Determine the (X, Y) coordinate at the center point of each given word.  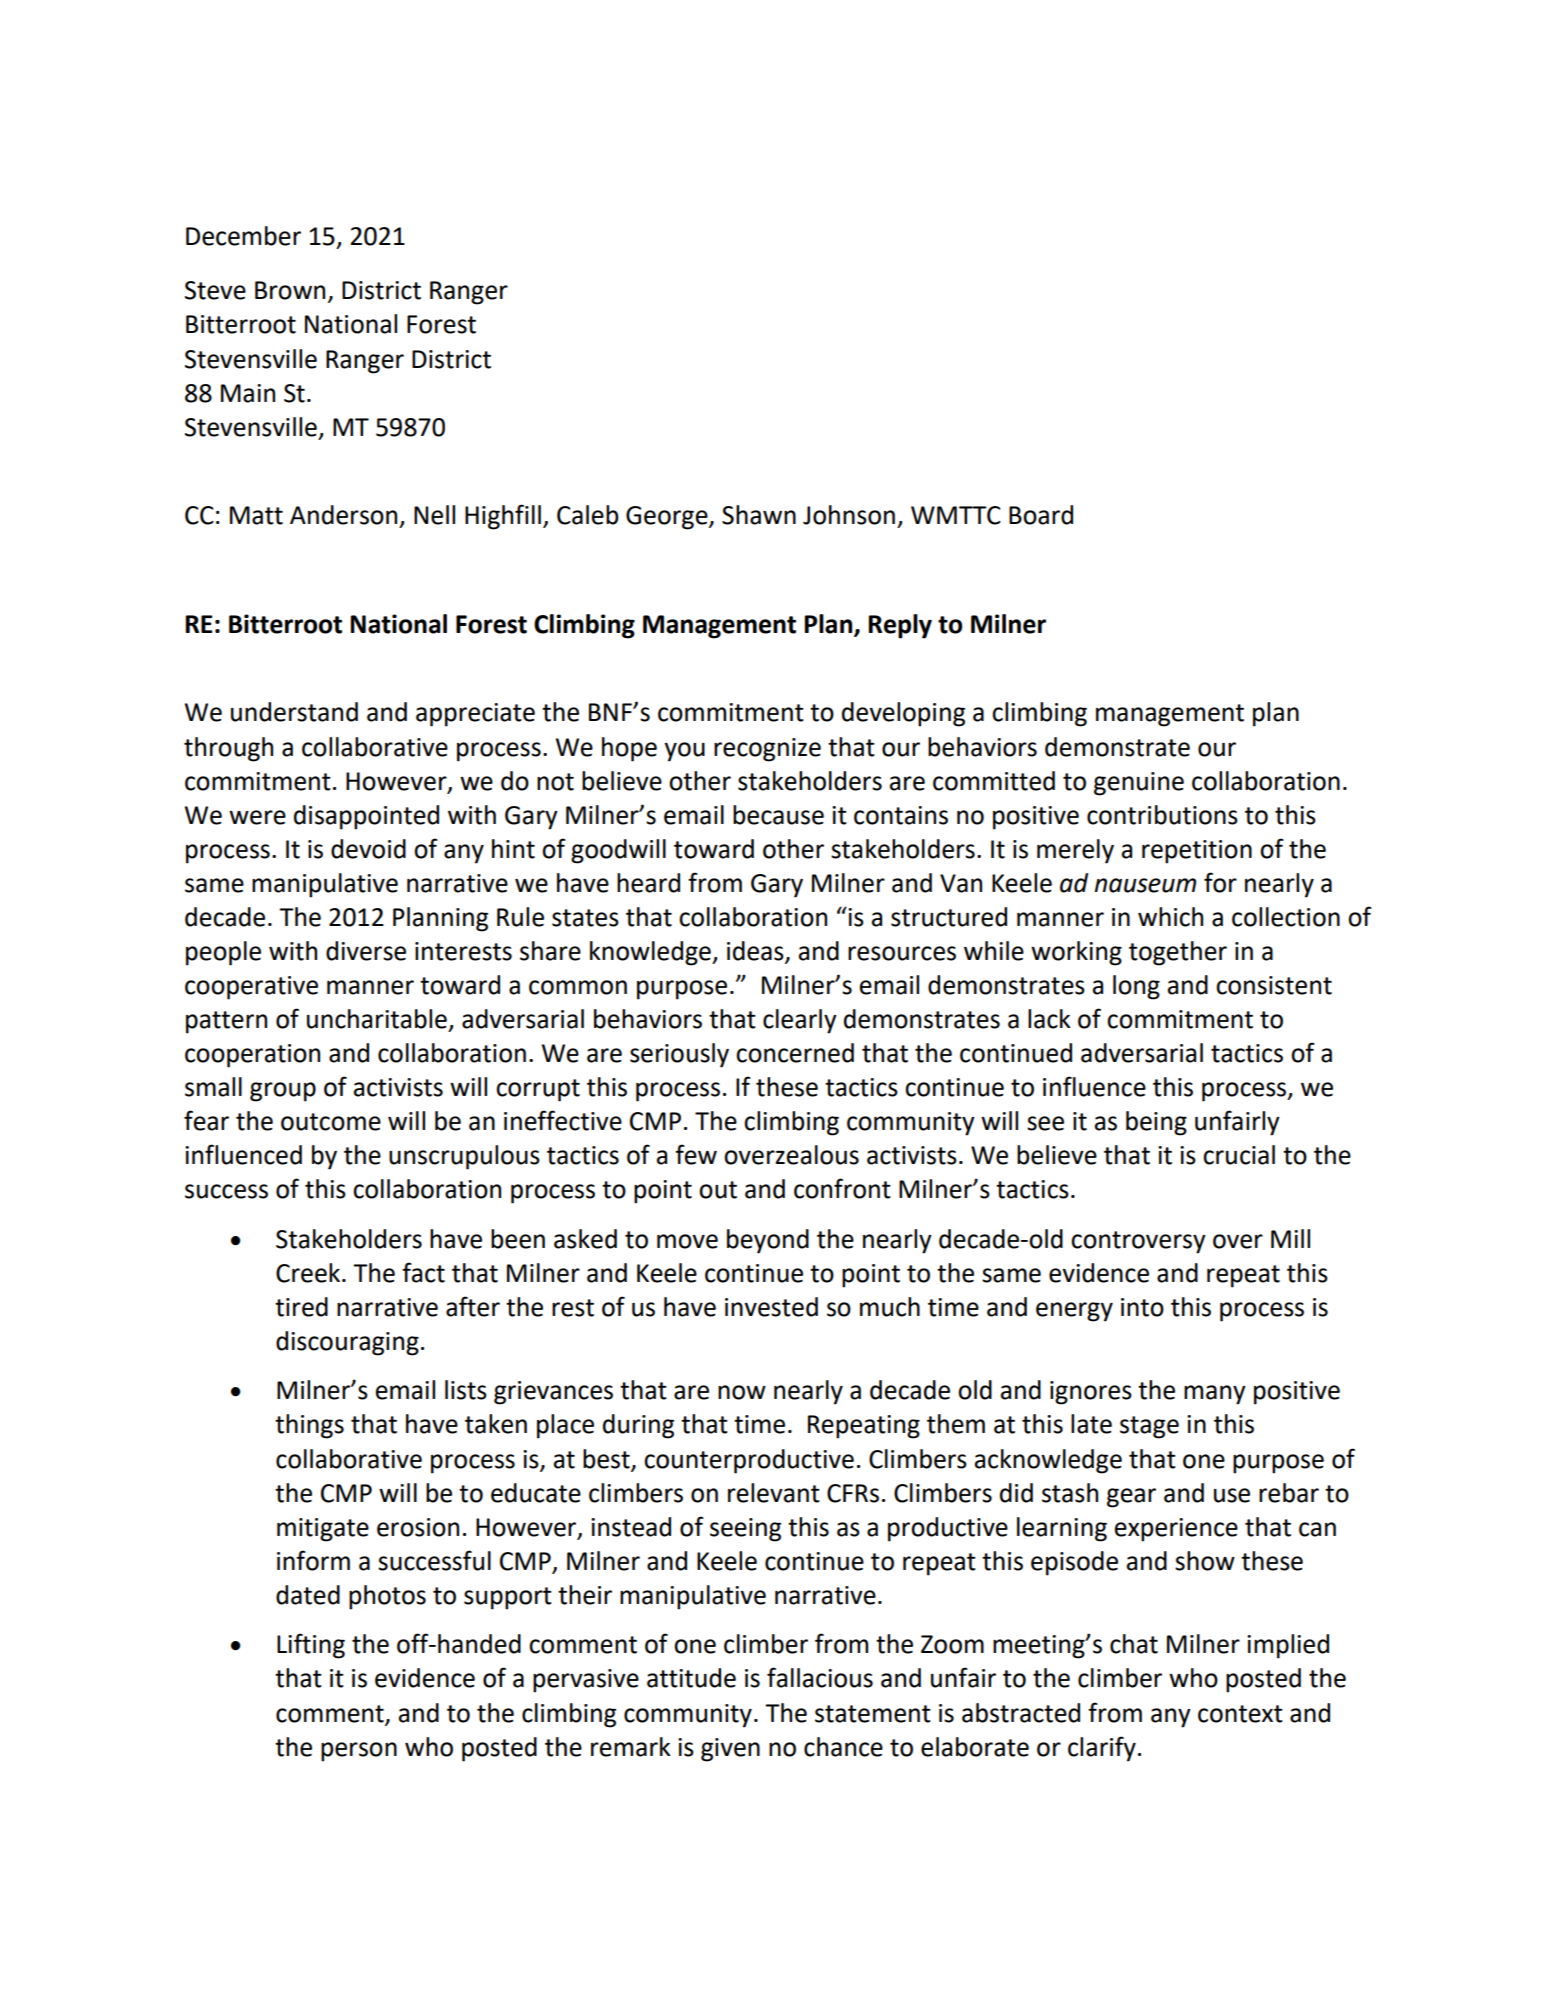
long (1136, 987)
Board (1041, 515)
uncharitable (377, 1019)
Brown (290, 290)
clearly (800, 1021)
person (359, 1752)
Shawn (759, 515)
